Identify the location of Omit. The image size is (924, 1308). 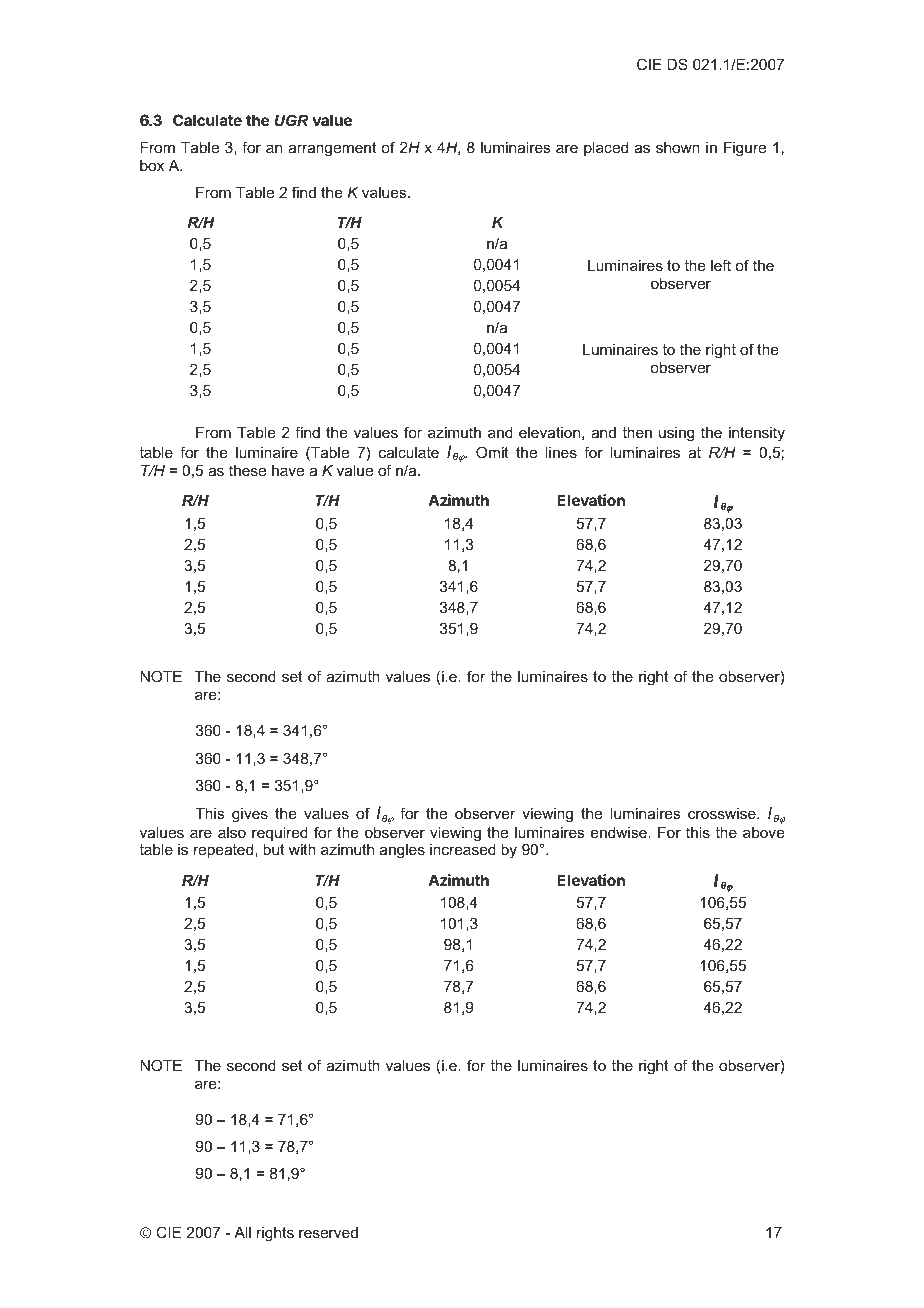
(492, 452).
